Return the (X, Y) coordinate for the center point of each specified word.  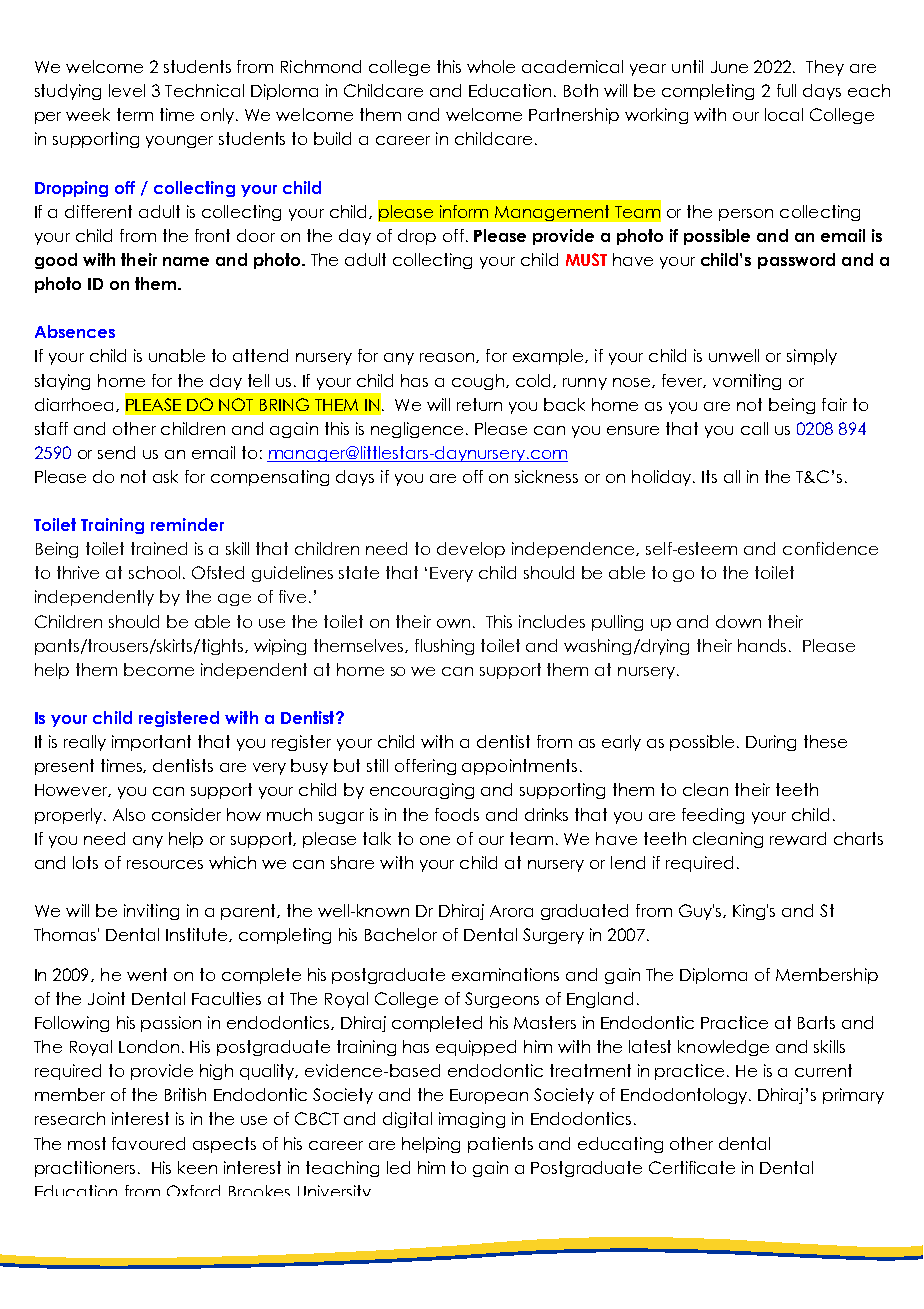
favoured (148, 1143)
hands (762, 645)
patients (500, 1145)
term (135, 114)
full (786, 90)
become (159, 669)
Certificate (692, 1167)
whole (491, 66)
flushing (444, 647)
